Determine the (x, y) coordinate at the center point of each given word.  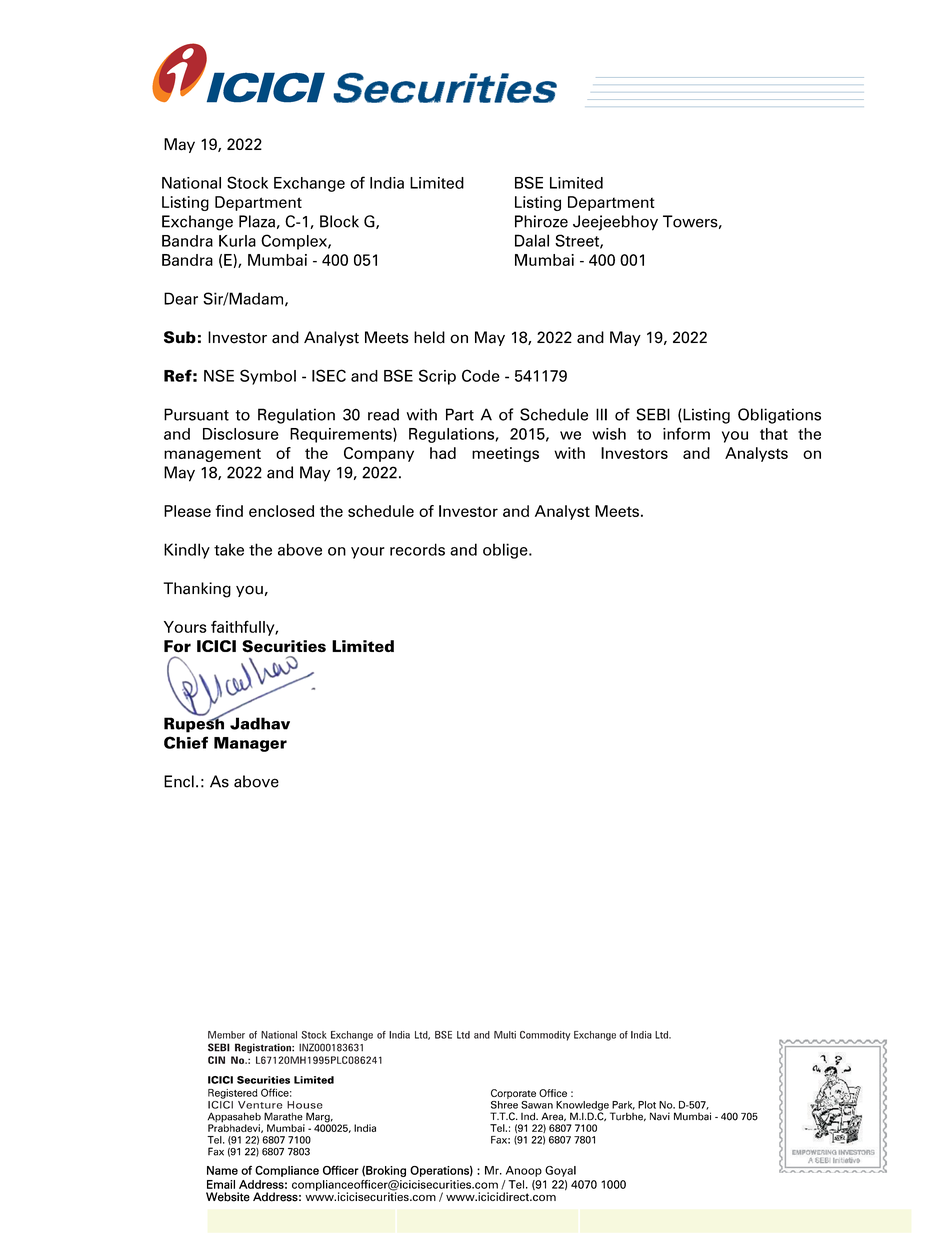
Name (222, 1170)
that (774, 434)
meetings (505, 454)
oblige (506, 551)
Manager (250, 744)
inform (686, 433)
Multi (505, 1035)
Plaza (257, 221)
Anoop (524, 1171)
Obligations (779, 416)
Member (226, 1035)
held (429, 337)
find (229, 511)
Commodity (545, 1036)
